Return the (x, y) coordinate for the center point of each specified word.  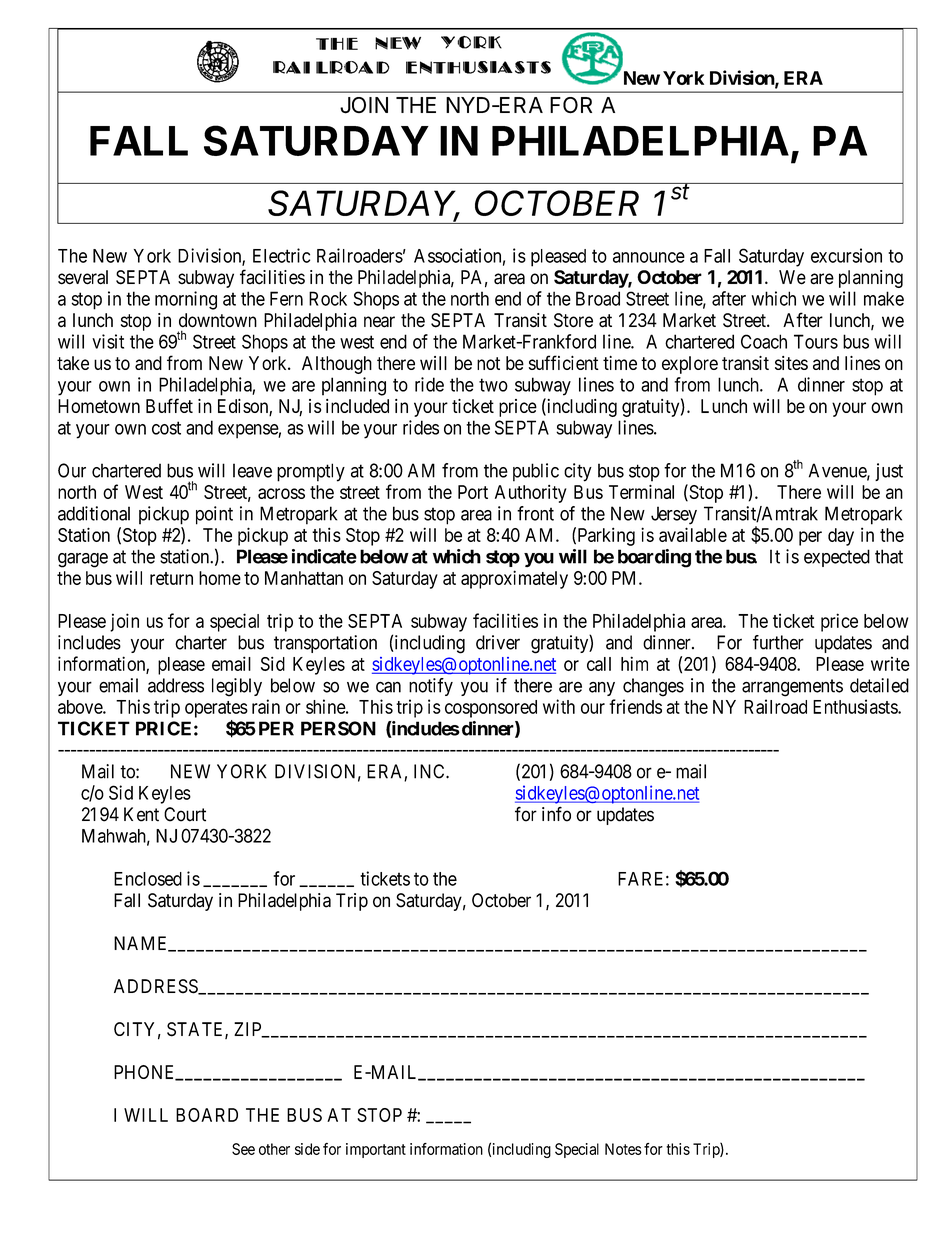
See (243, 1149)
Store (573, 320)
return (171, 578)
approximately (514, 579)
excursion (846, 255)
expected (837, 558)
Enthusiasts (856, 706)
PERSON (338, 728)
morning (186, 300)
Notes (623, 1149)
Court (185, 814)
